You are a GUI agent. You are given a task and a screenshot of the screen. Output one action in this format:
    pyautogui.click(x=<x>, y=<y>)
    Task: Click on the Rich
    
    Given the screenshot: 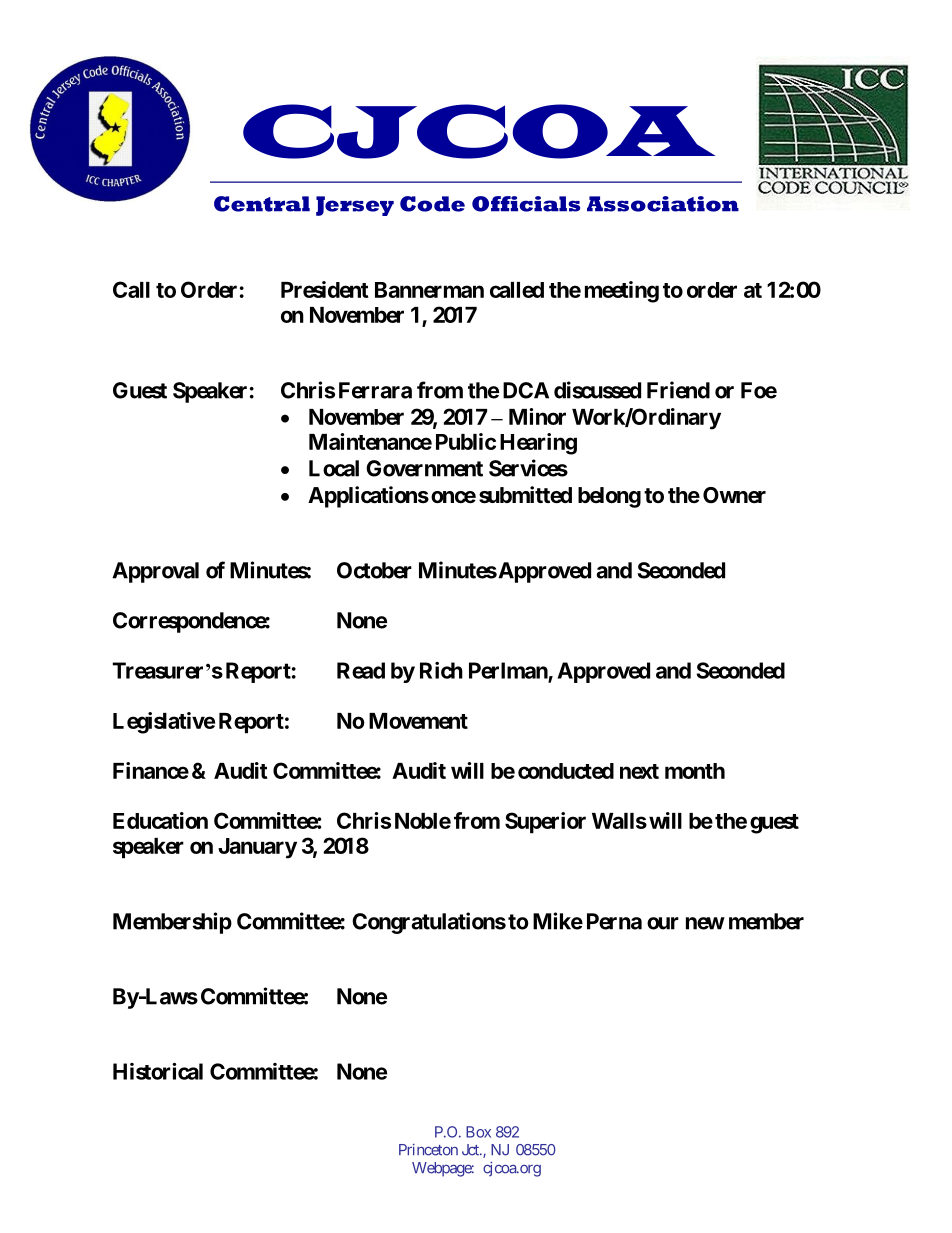 What is the action you would take?
    pyautogui.click(x=441, y=670)
